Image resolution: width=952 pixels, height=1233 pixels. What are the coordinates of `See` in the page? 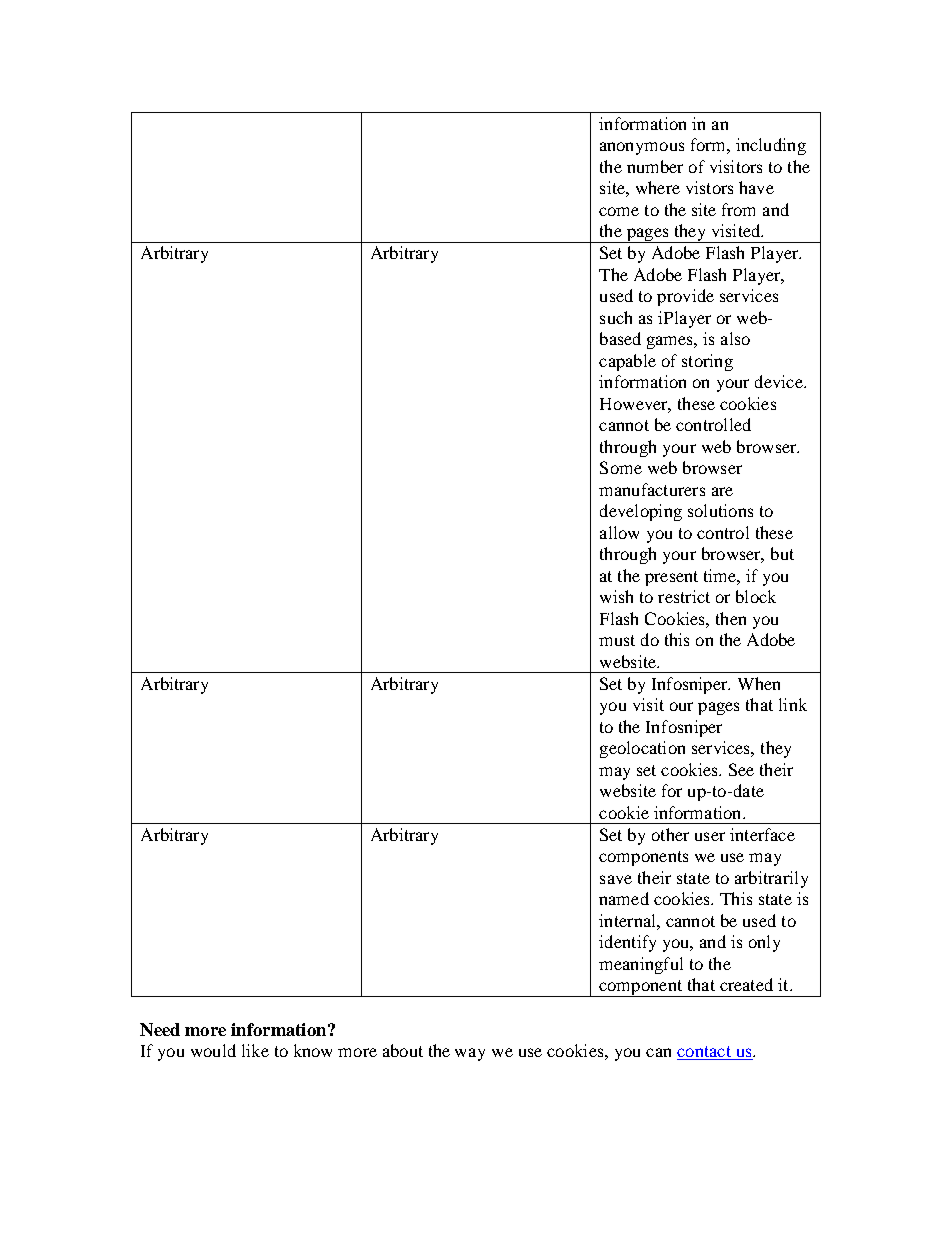 It's located at (741, 769).
